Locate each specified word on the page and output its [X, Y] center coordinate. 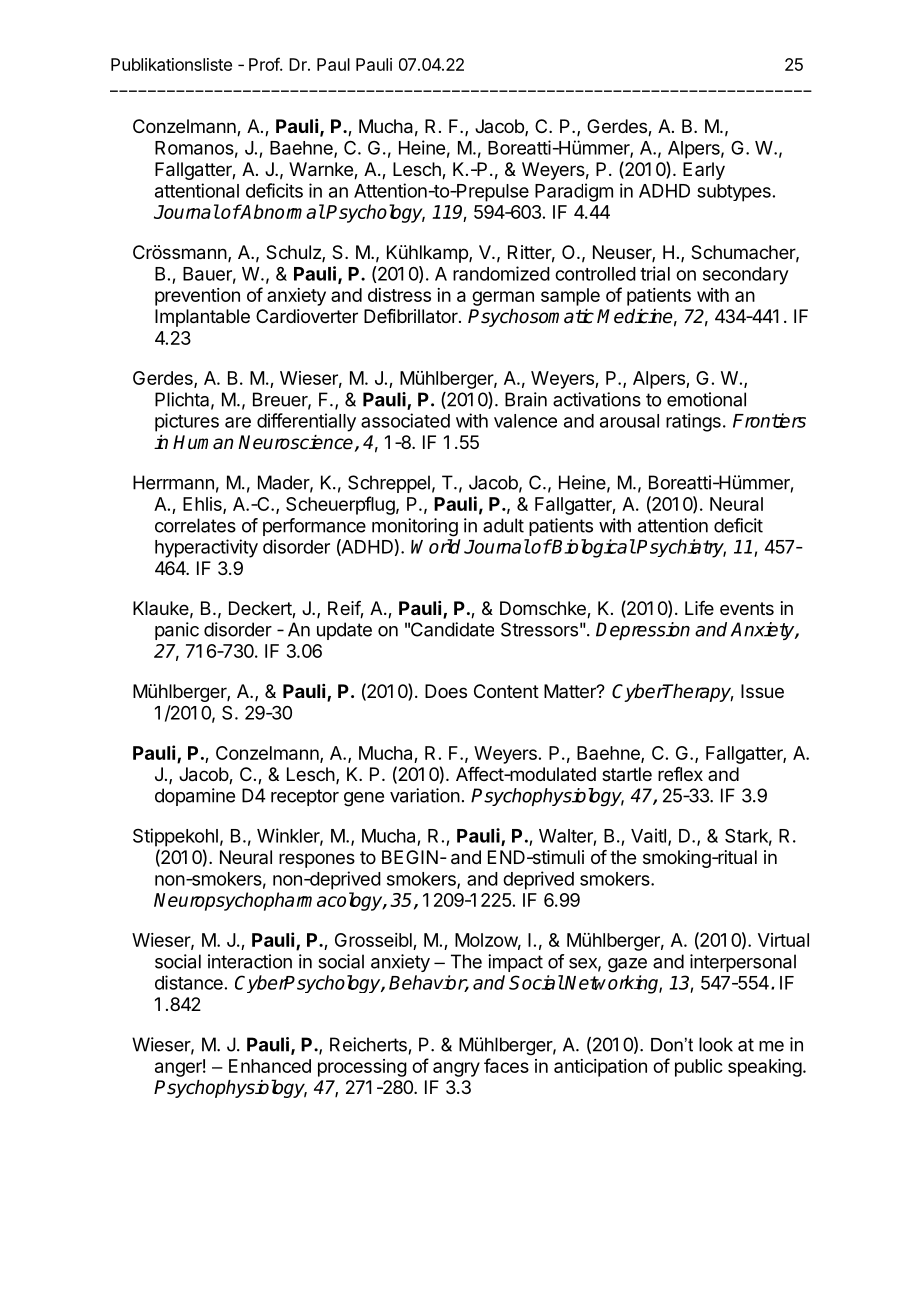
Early [704, 171]
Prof [265, 64]
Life [699, 608]
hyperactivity [206, 548]
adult [503, 525]
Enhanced [270, 1066]
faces [506, 1065]
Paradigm [574, 192]
